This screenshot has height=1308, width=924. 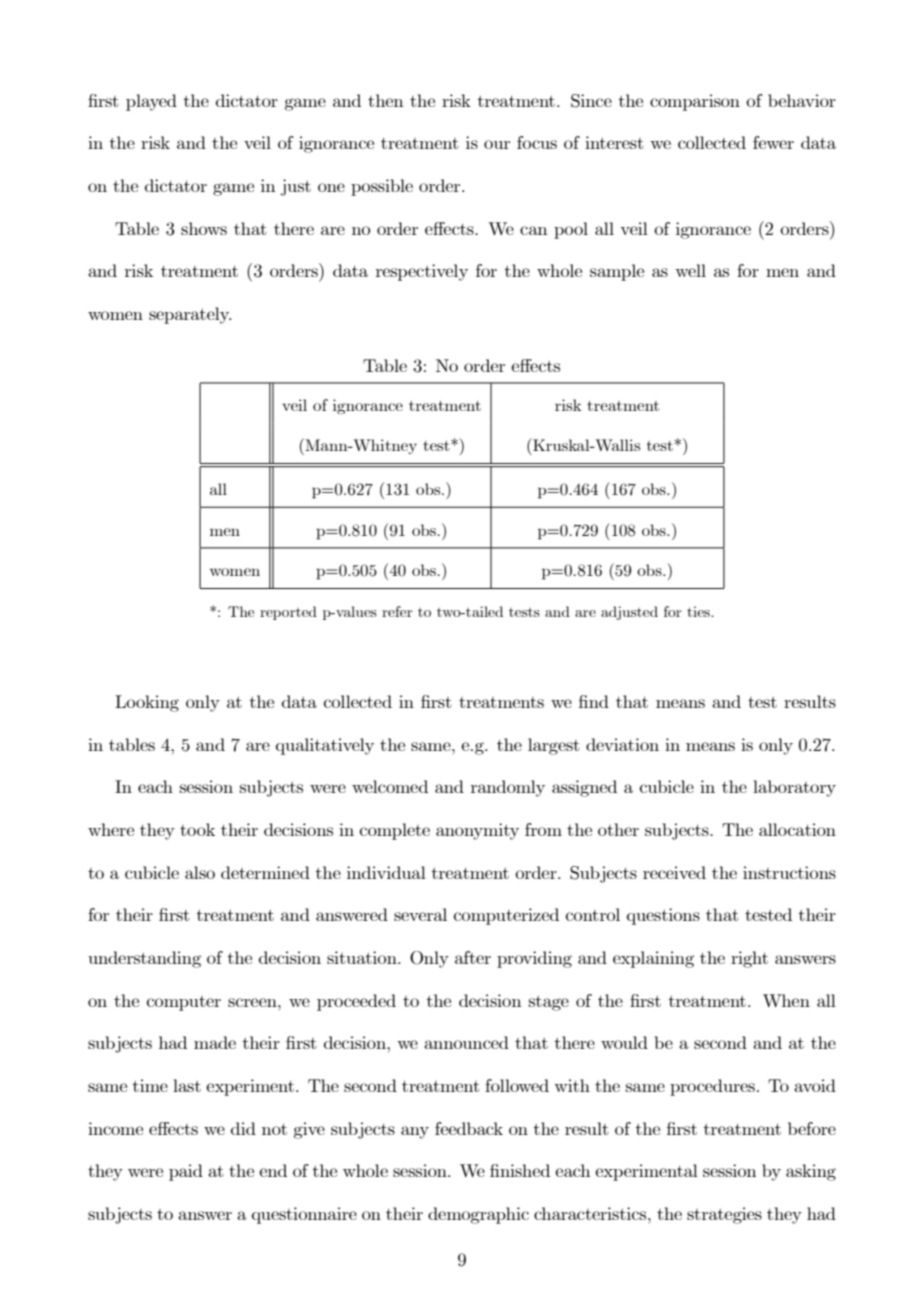 What do you see at coordinates (773, 142) in the screenshot?
I see `fewer` at bounding box center [773, 142].
